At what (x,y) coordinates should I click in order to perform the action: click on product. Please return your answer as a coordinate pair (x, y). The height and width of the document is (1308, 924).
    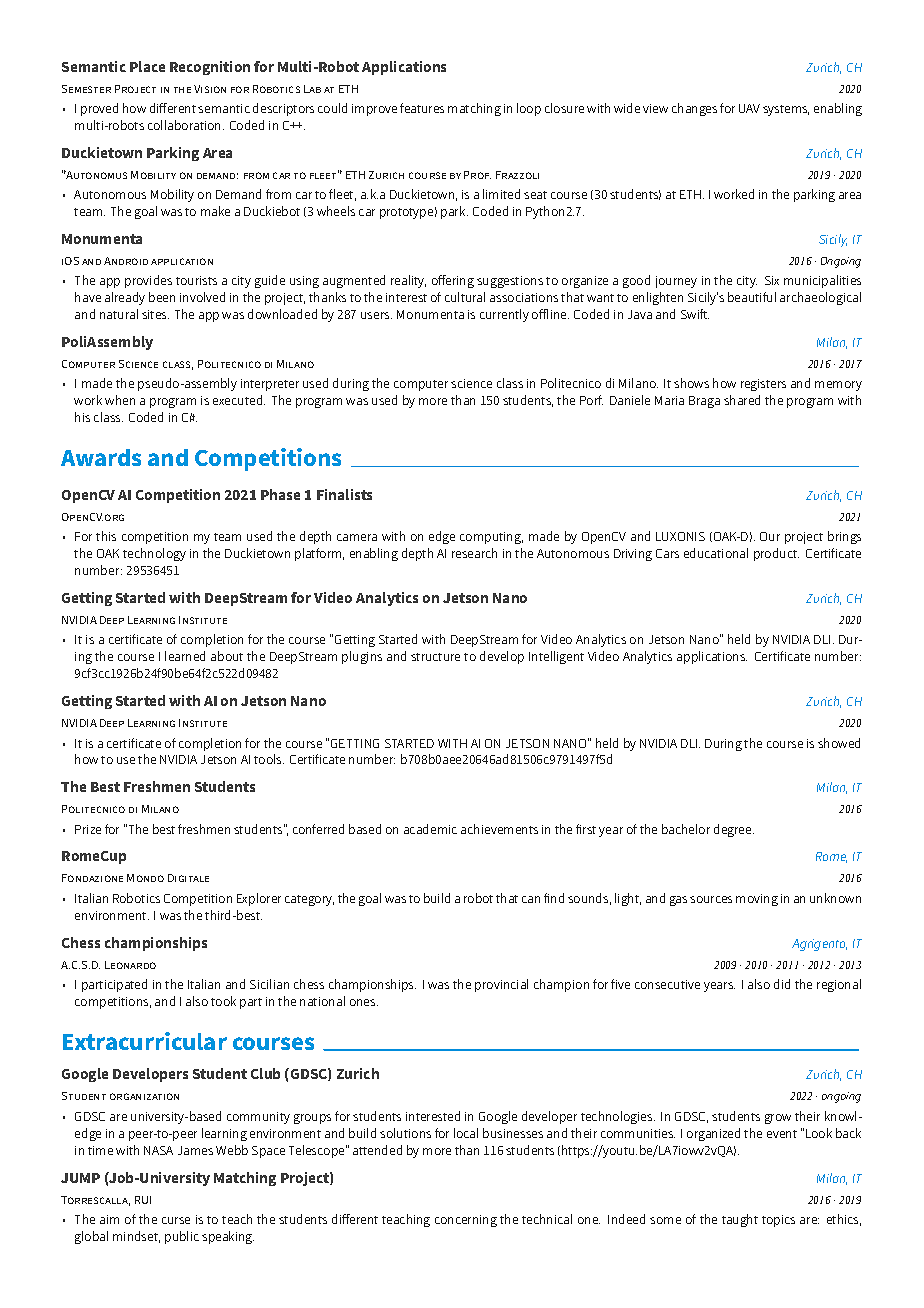
    Looking at the image, I should click on (776, 554).
